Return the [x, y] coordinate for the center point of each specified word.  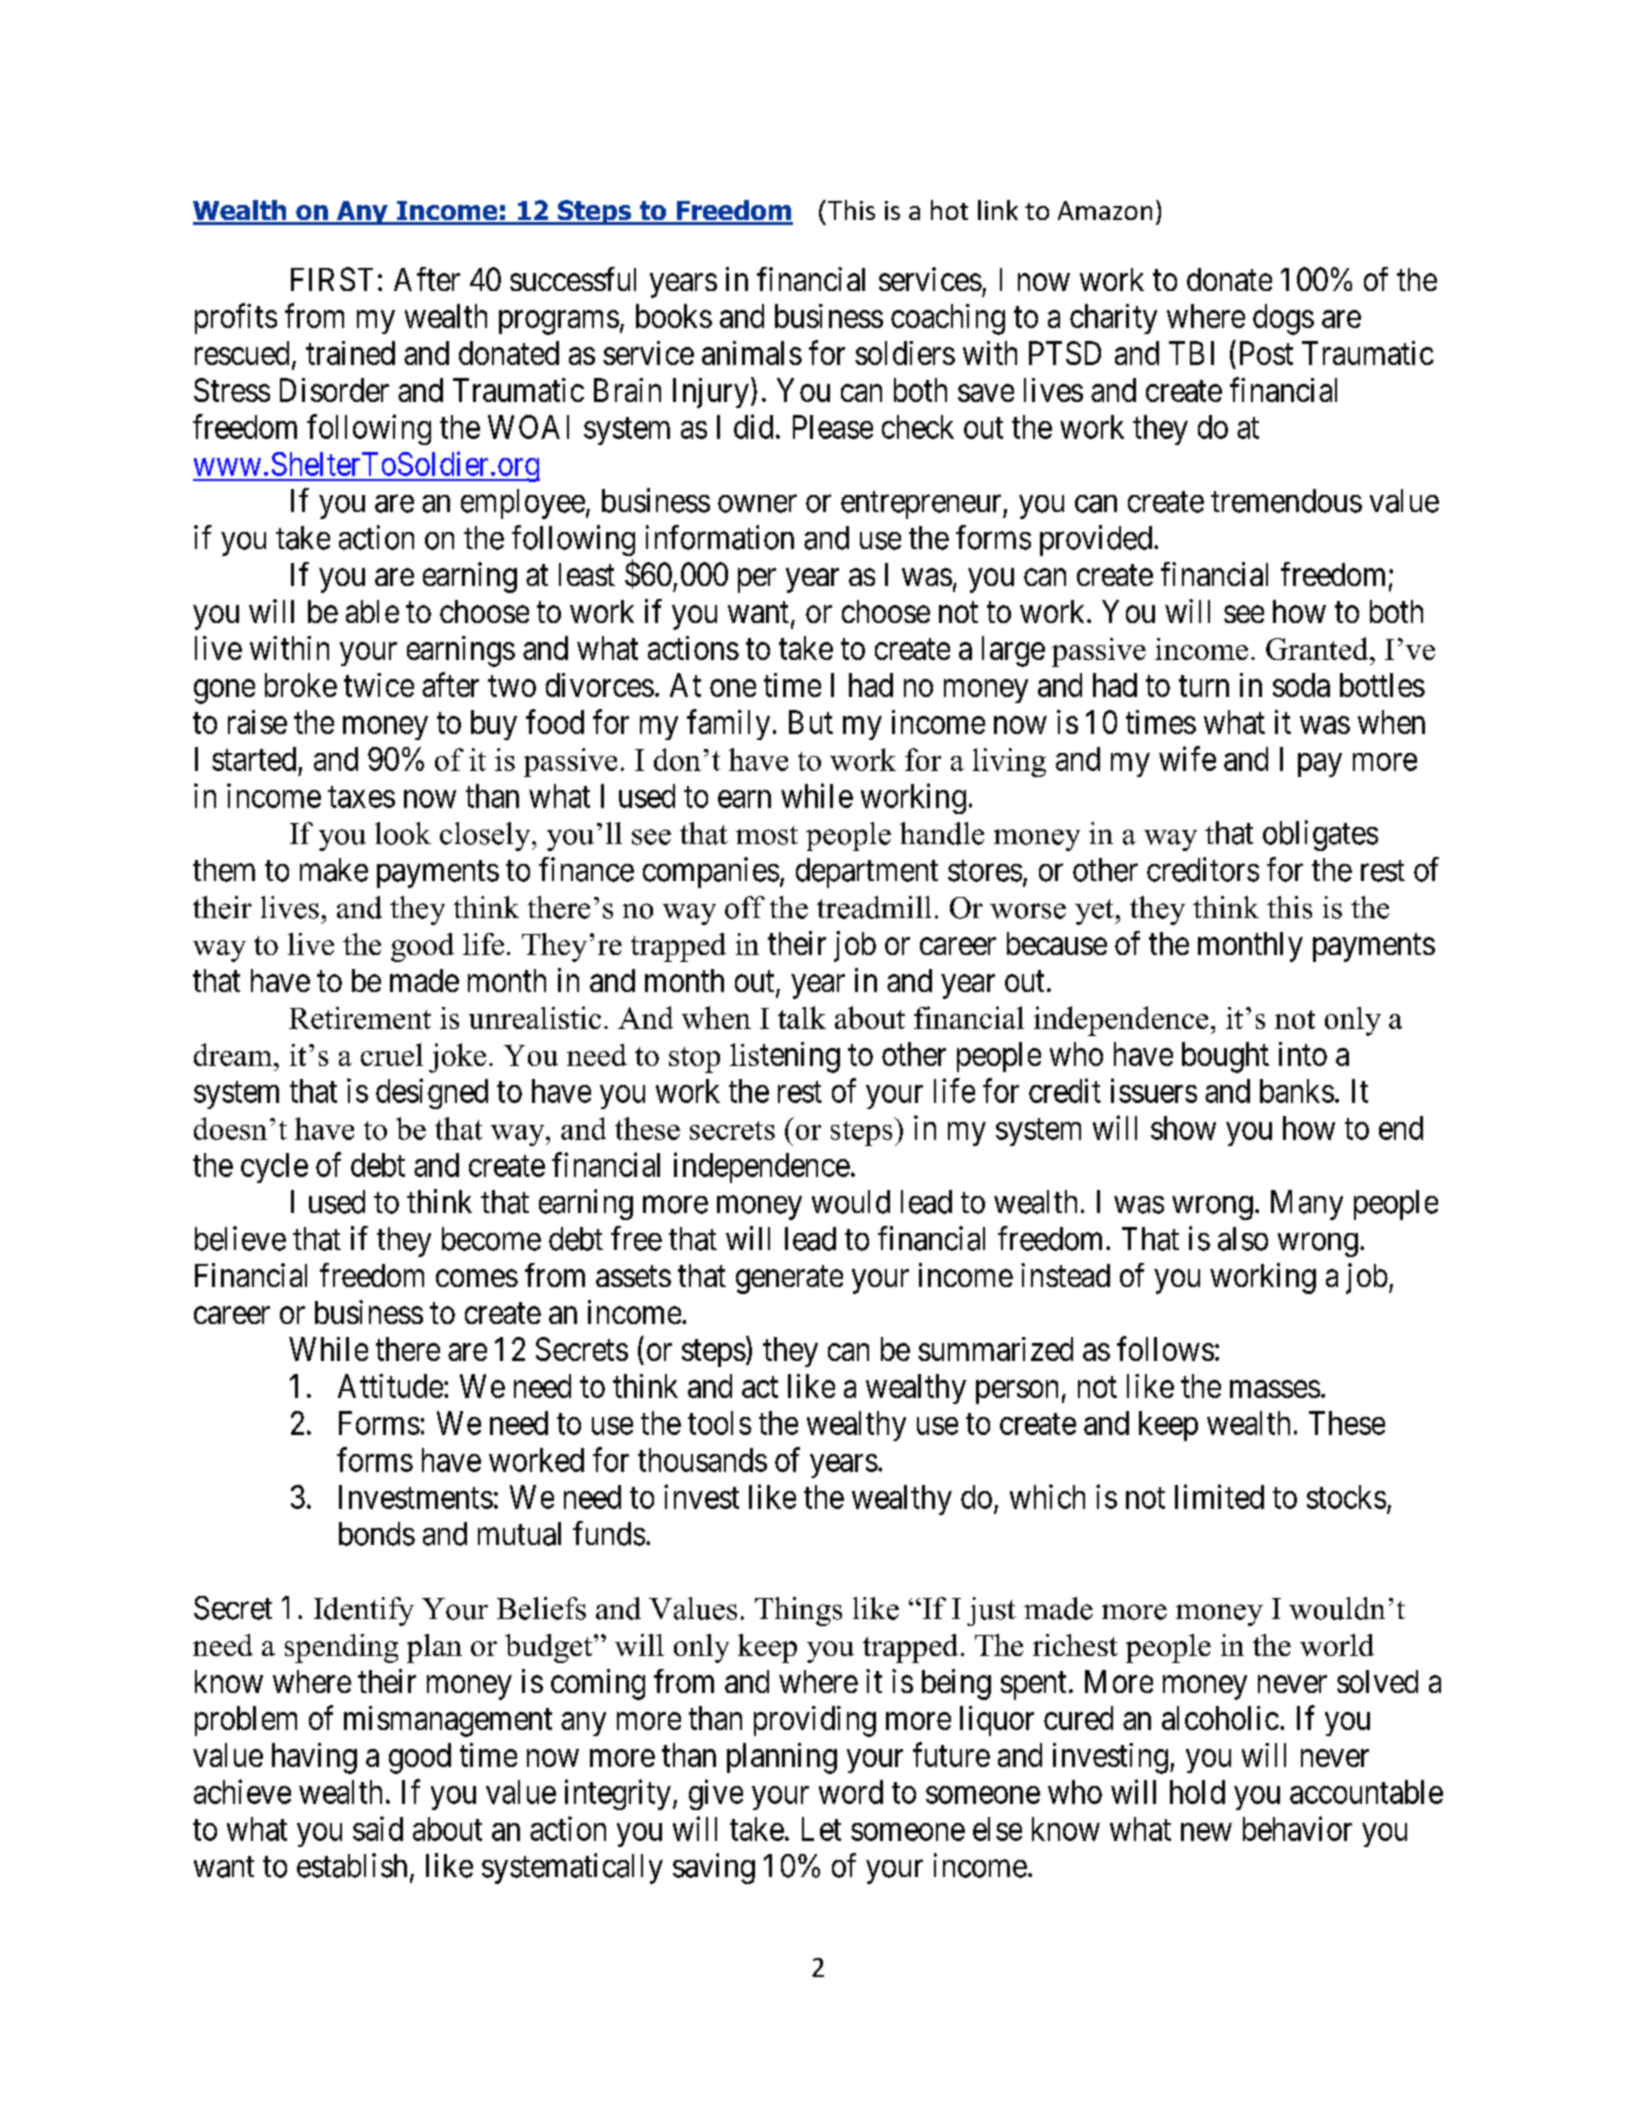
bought [1225, 1057]
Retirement [360, 1018]
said [378, 1828]
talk [802, 1017]
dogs [1283, 319]
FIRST [332, 279]
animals [752, 353]
